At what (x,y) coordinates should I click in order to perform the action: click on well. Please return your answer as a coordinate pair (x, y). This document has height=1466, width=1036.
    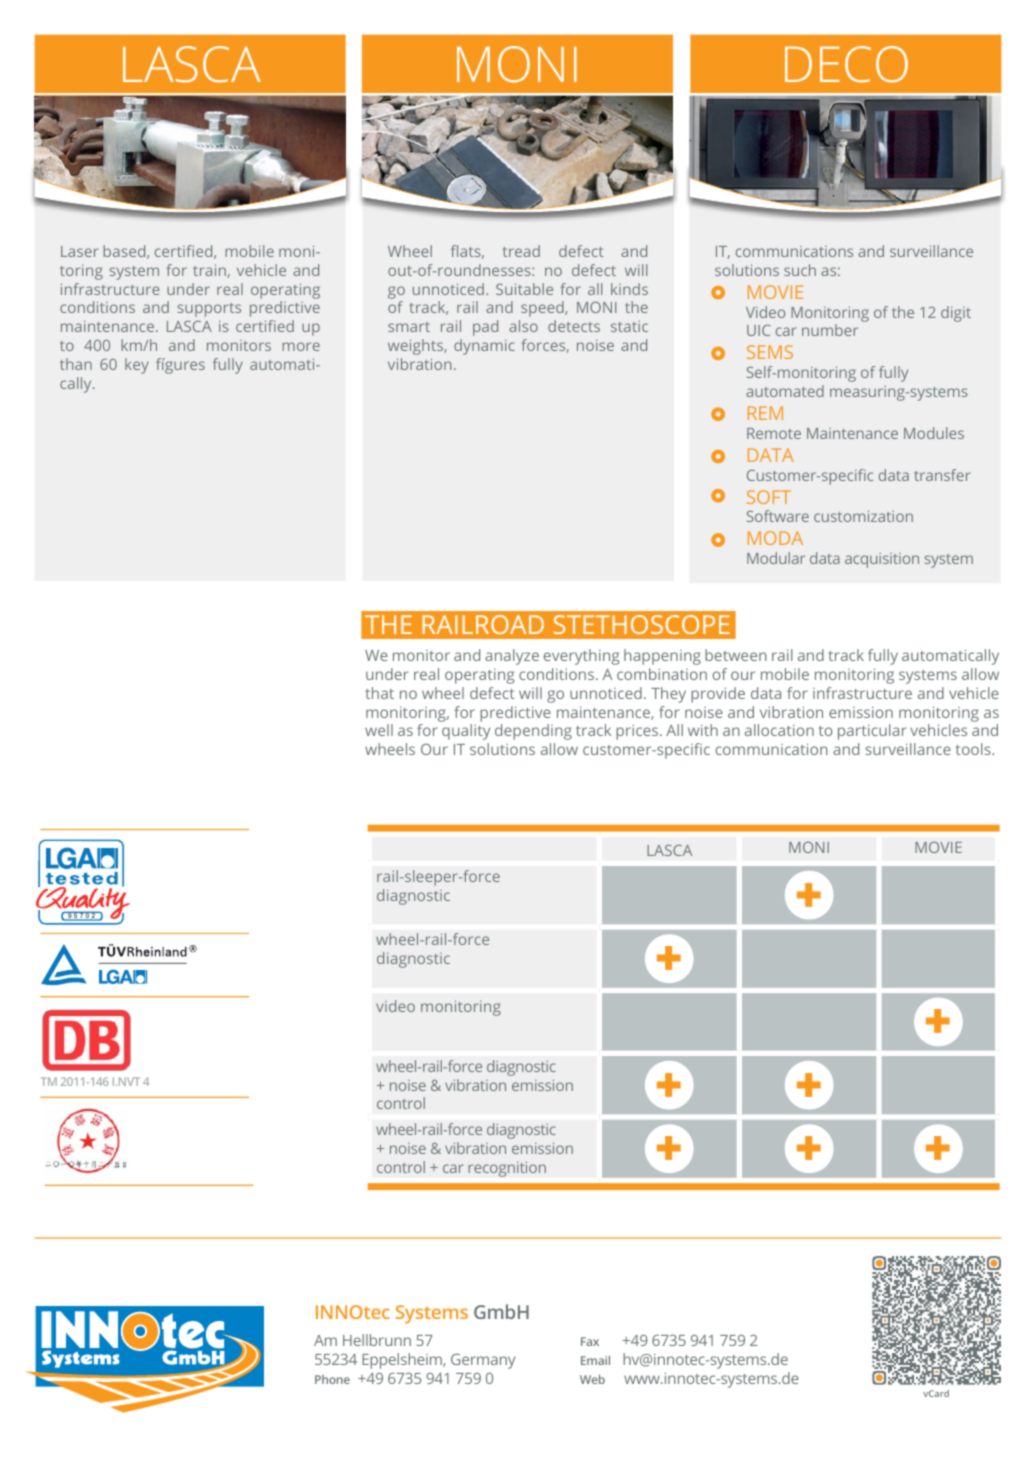
    Looking at the image, I should click on (379, 730).
